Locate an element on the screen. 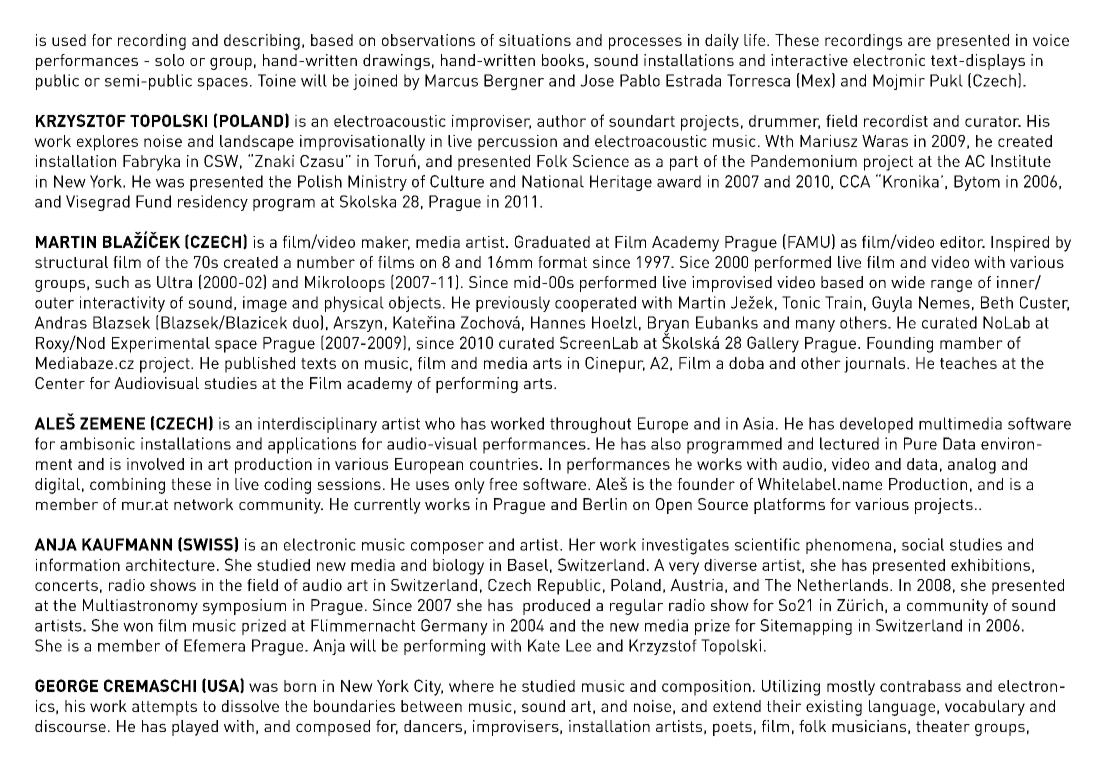 This screenshot has height=784, width=1112. attempts is located at coordinates (164, 708).
